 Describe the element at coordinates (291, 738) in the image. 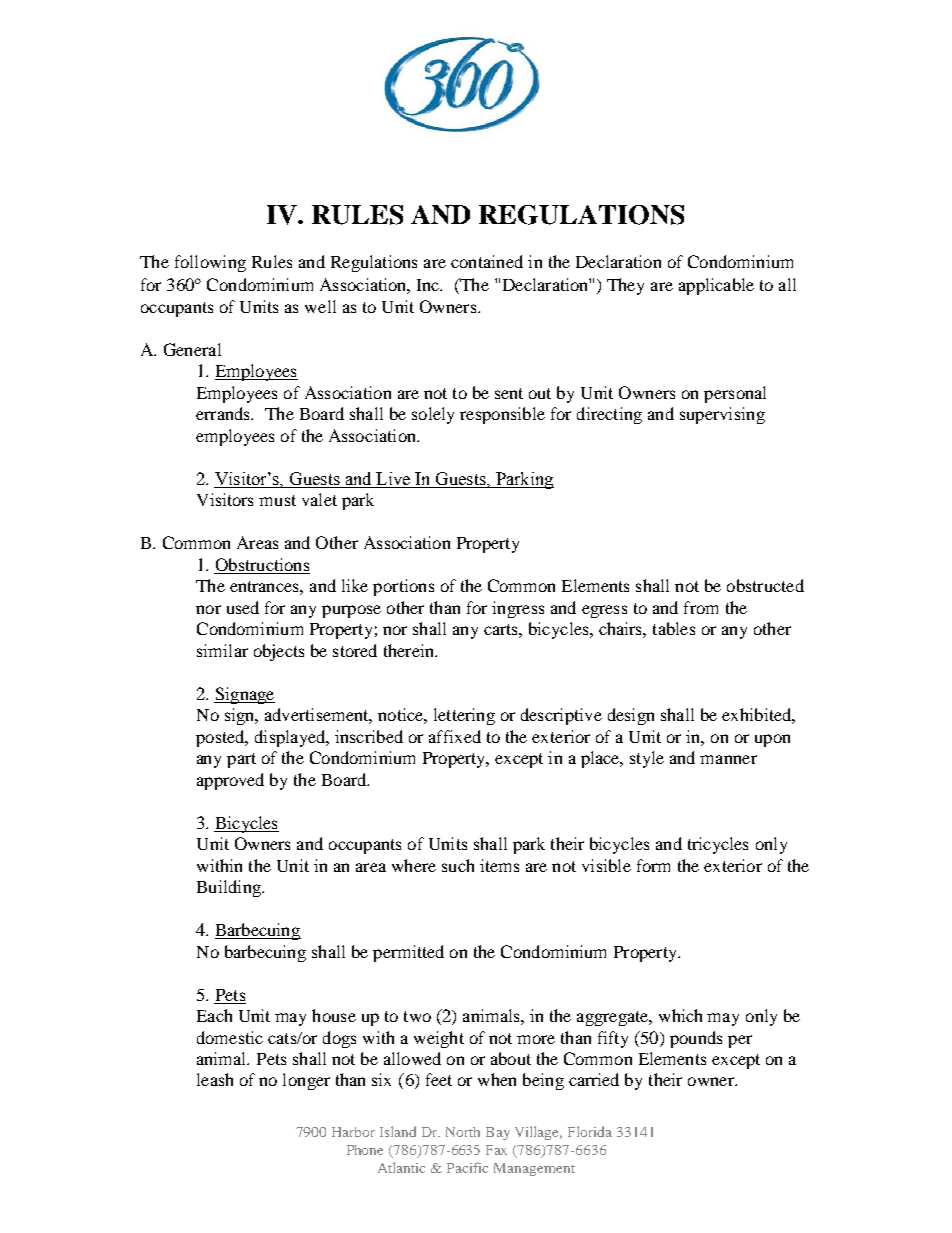

I see `displayed` at that location.
